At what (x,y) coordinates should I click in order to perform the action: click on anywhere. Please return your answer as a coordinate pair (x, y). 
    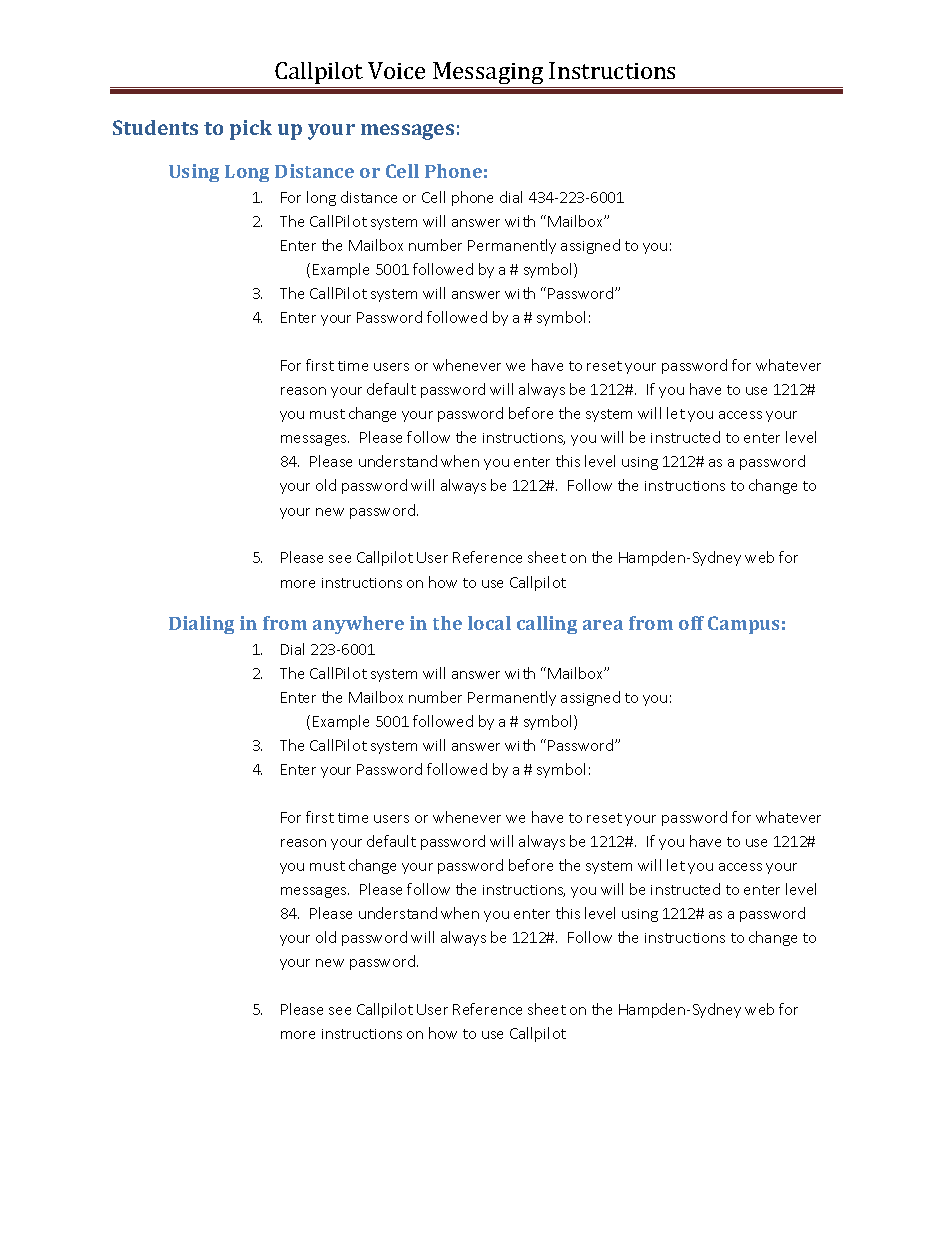
    Looking at the image, I should click on (358, 625).
